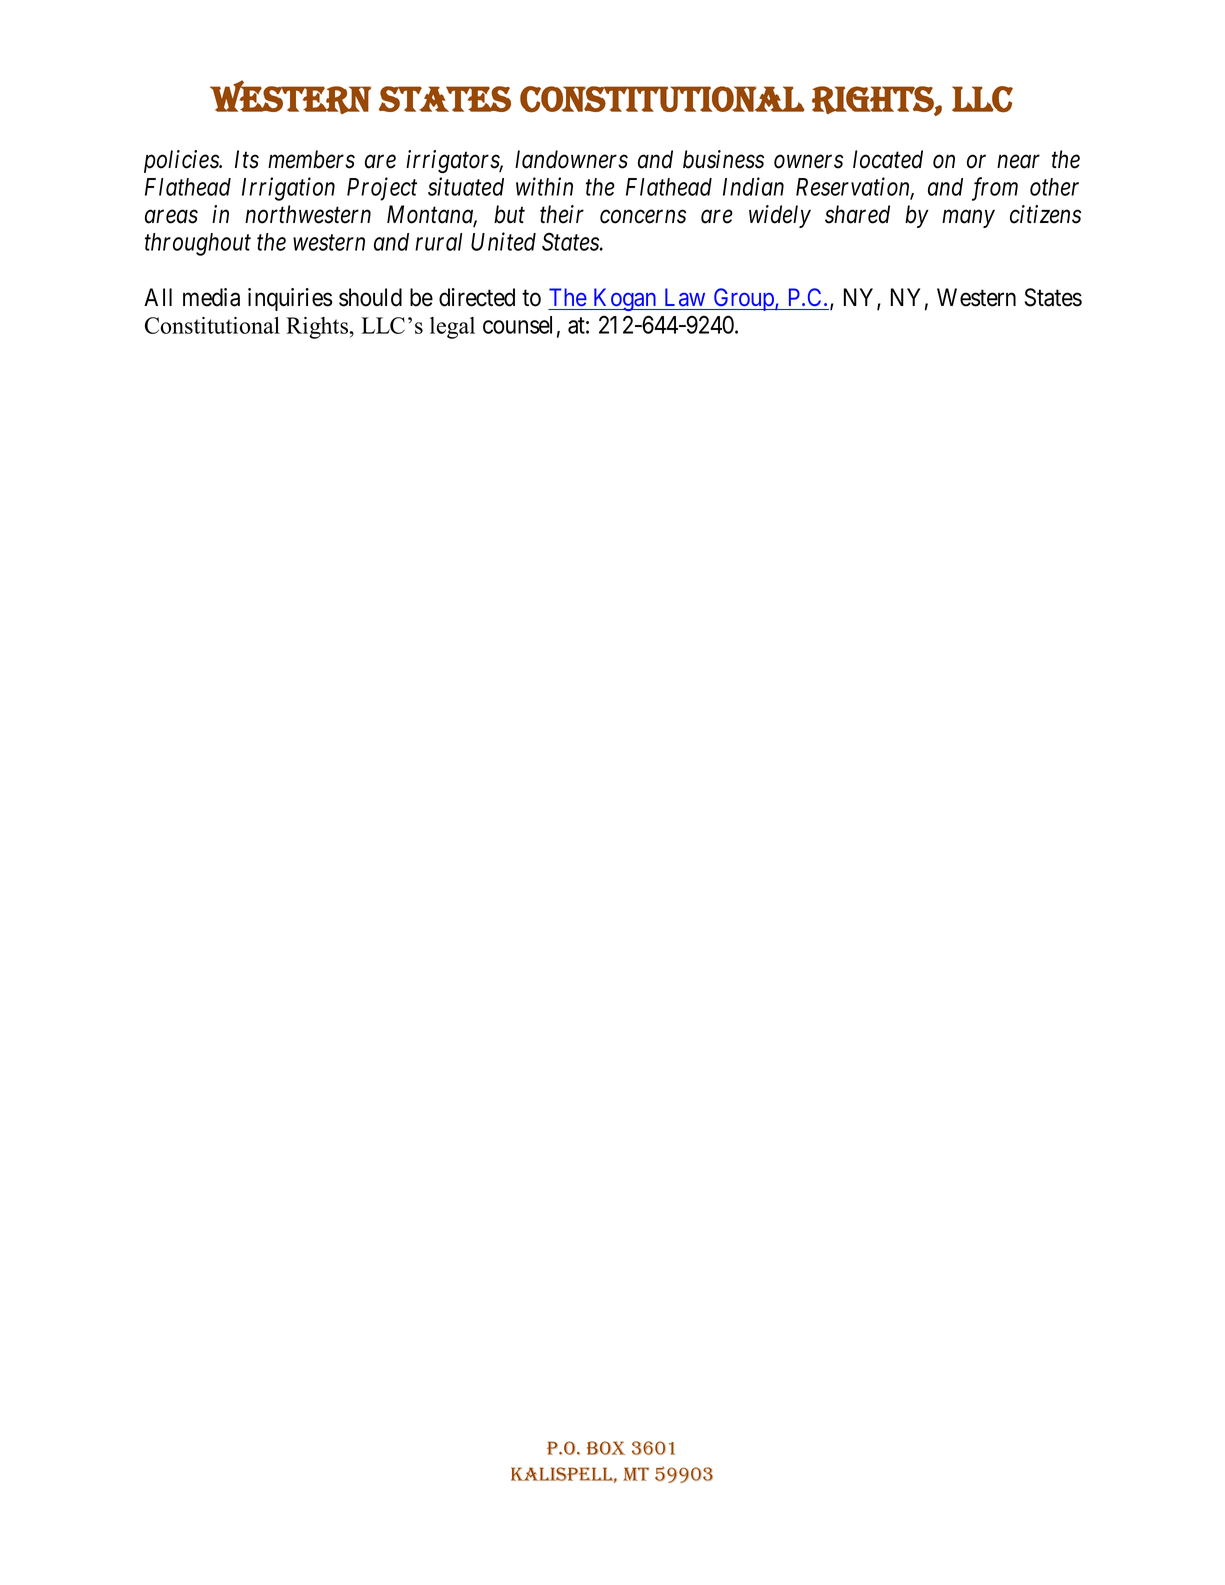 The width and height of the page is (1225, 1585). I want to click on Irrigation, so click(288, 189).
